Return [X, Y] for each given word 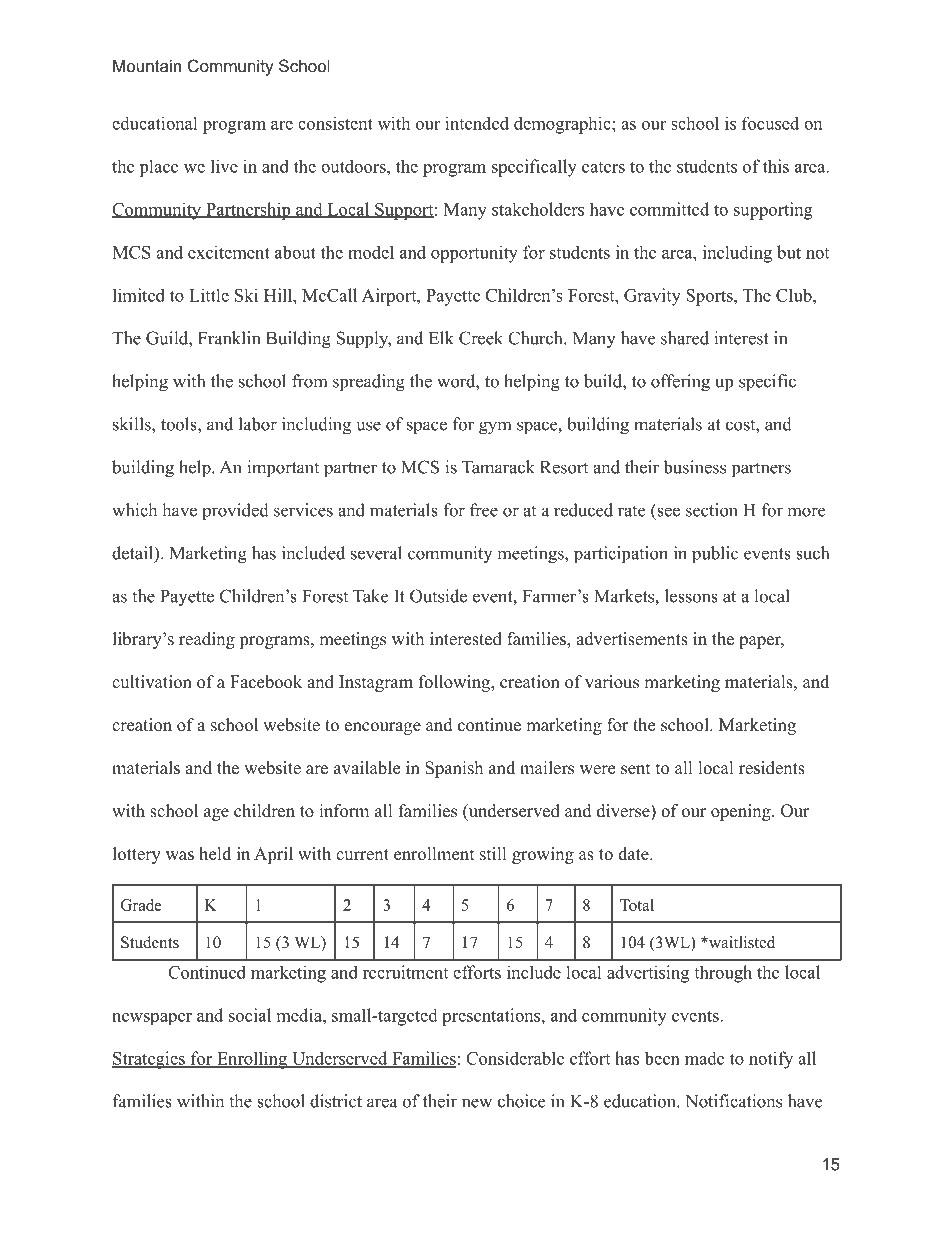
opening [741, 812]
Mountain [147, 65]
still [493, 854]
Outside [438, 596]
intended [477, 123]
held [215, 854]
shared [685, 338]
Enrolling [252, 1060]
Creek [481, 338]
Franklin [229, 338]
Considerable [515, 1058]
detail [133, 553]
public [715, 555]
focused [770, 123]
